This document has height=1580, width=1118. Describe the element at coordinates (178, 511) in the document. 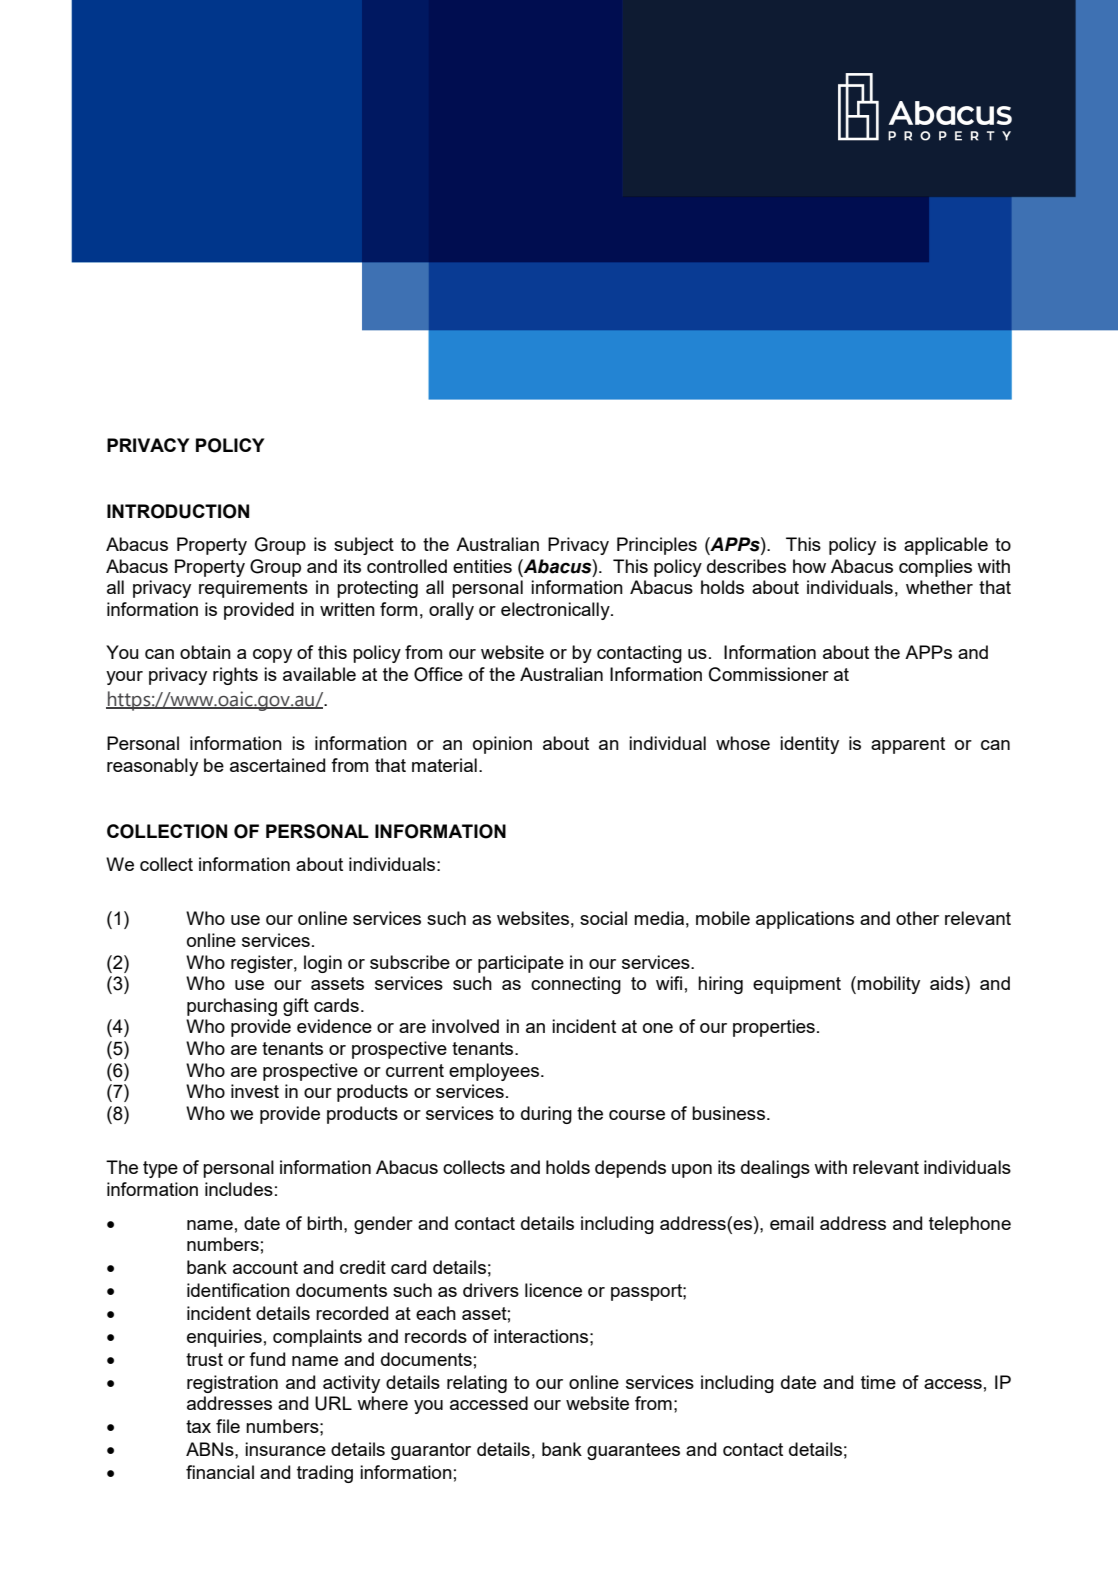

I see `INTRODUCTION` at that location.
